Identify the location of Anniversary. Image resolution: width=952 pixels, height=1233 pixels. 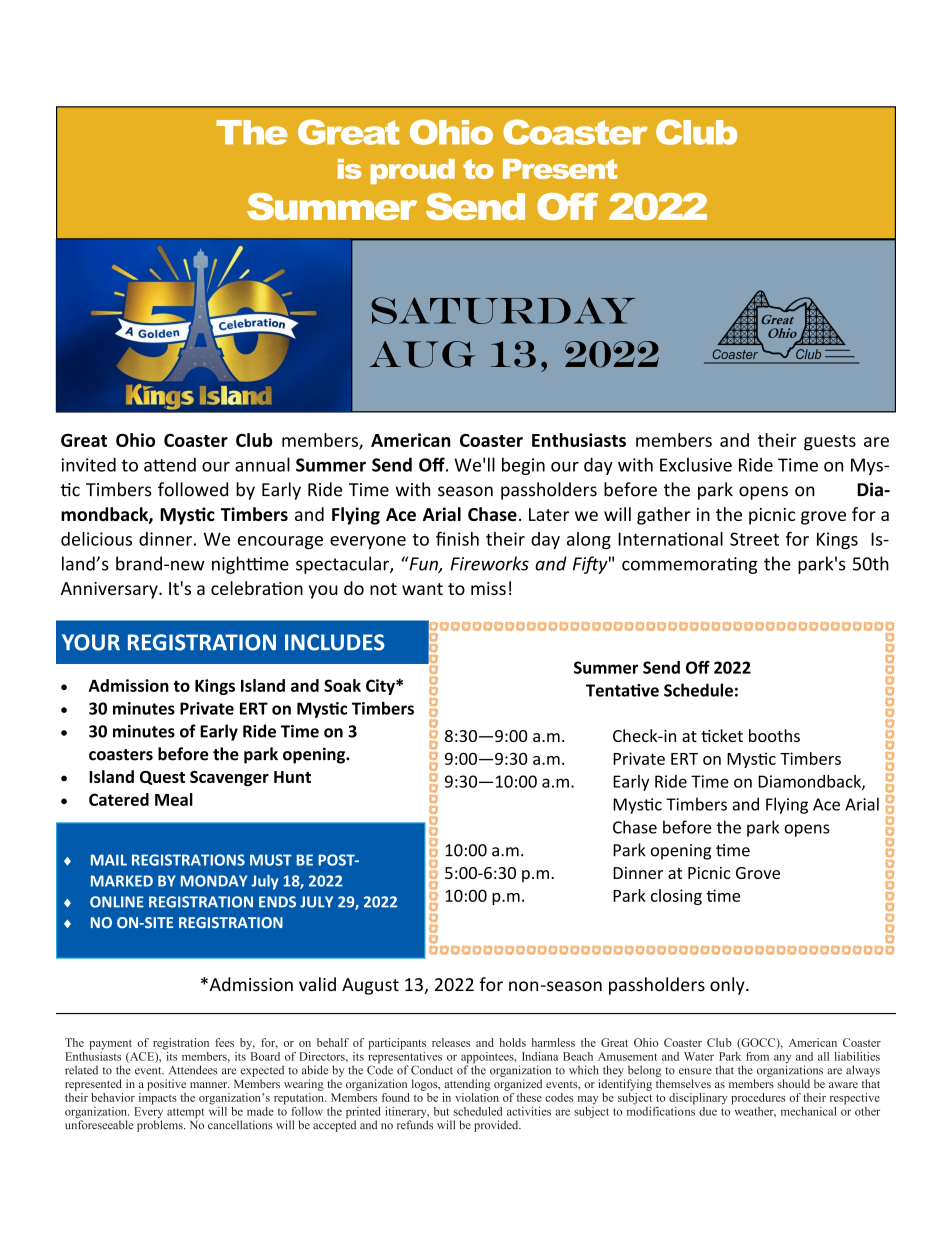
(110, 590).
